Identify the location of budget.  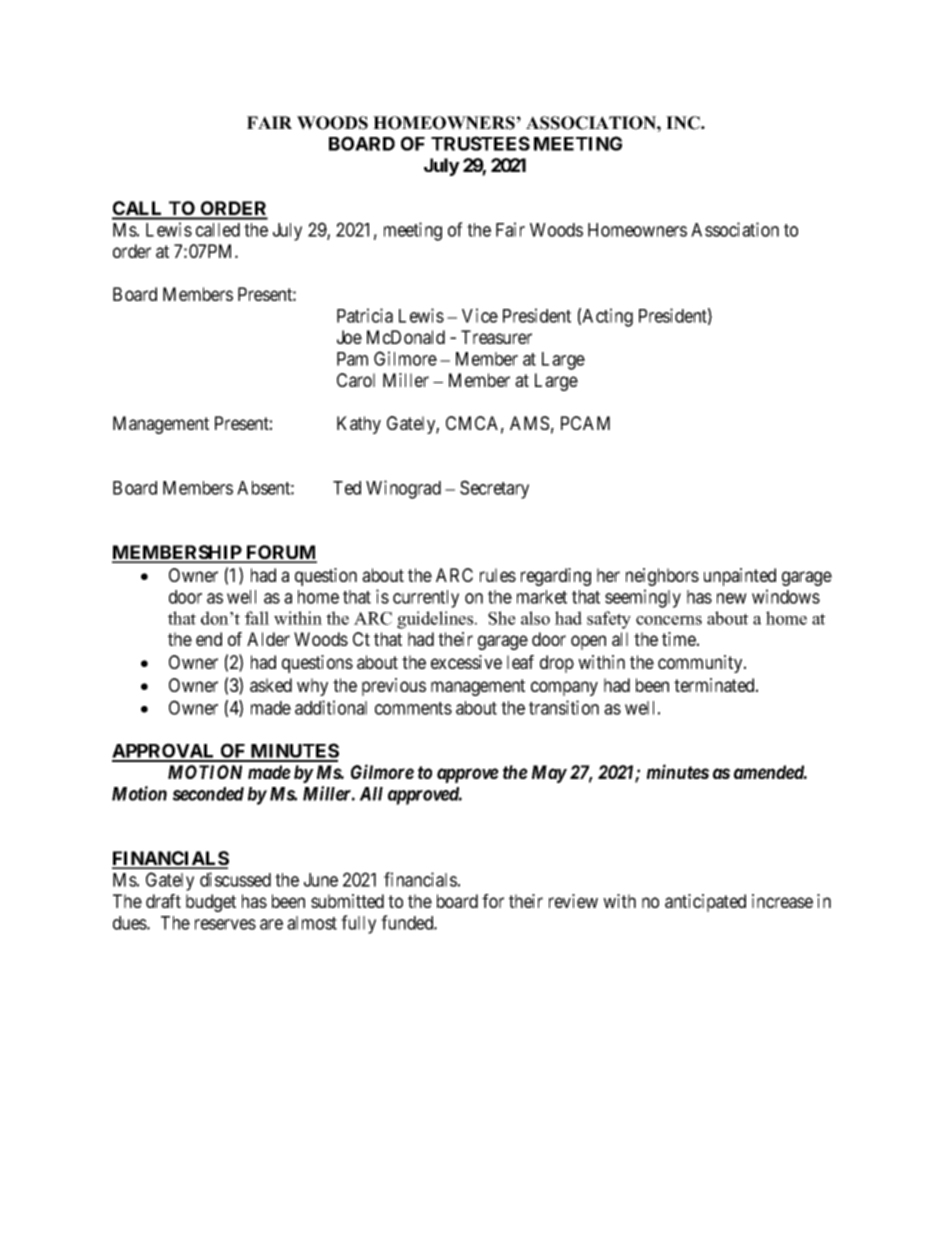
(211, 903).
